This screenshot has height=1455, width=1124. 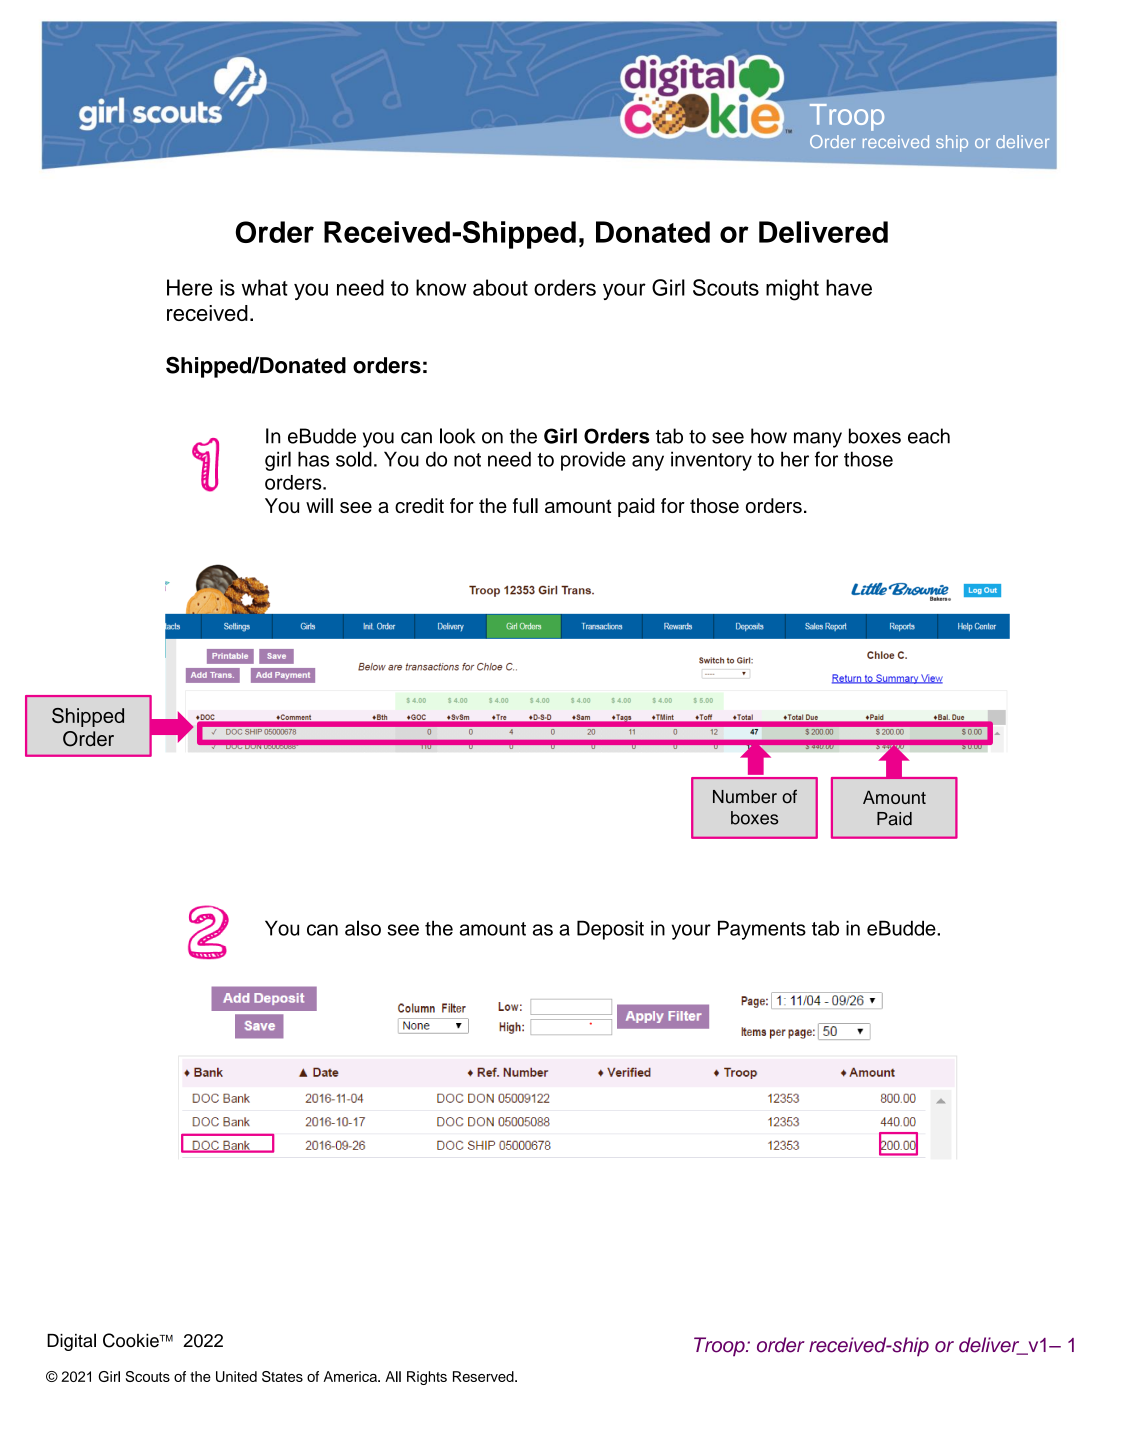 What do you see at coordinates (319, 505) in the screenshot?
I see `will` at bounding box center [319, 505].
